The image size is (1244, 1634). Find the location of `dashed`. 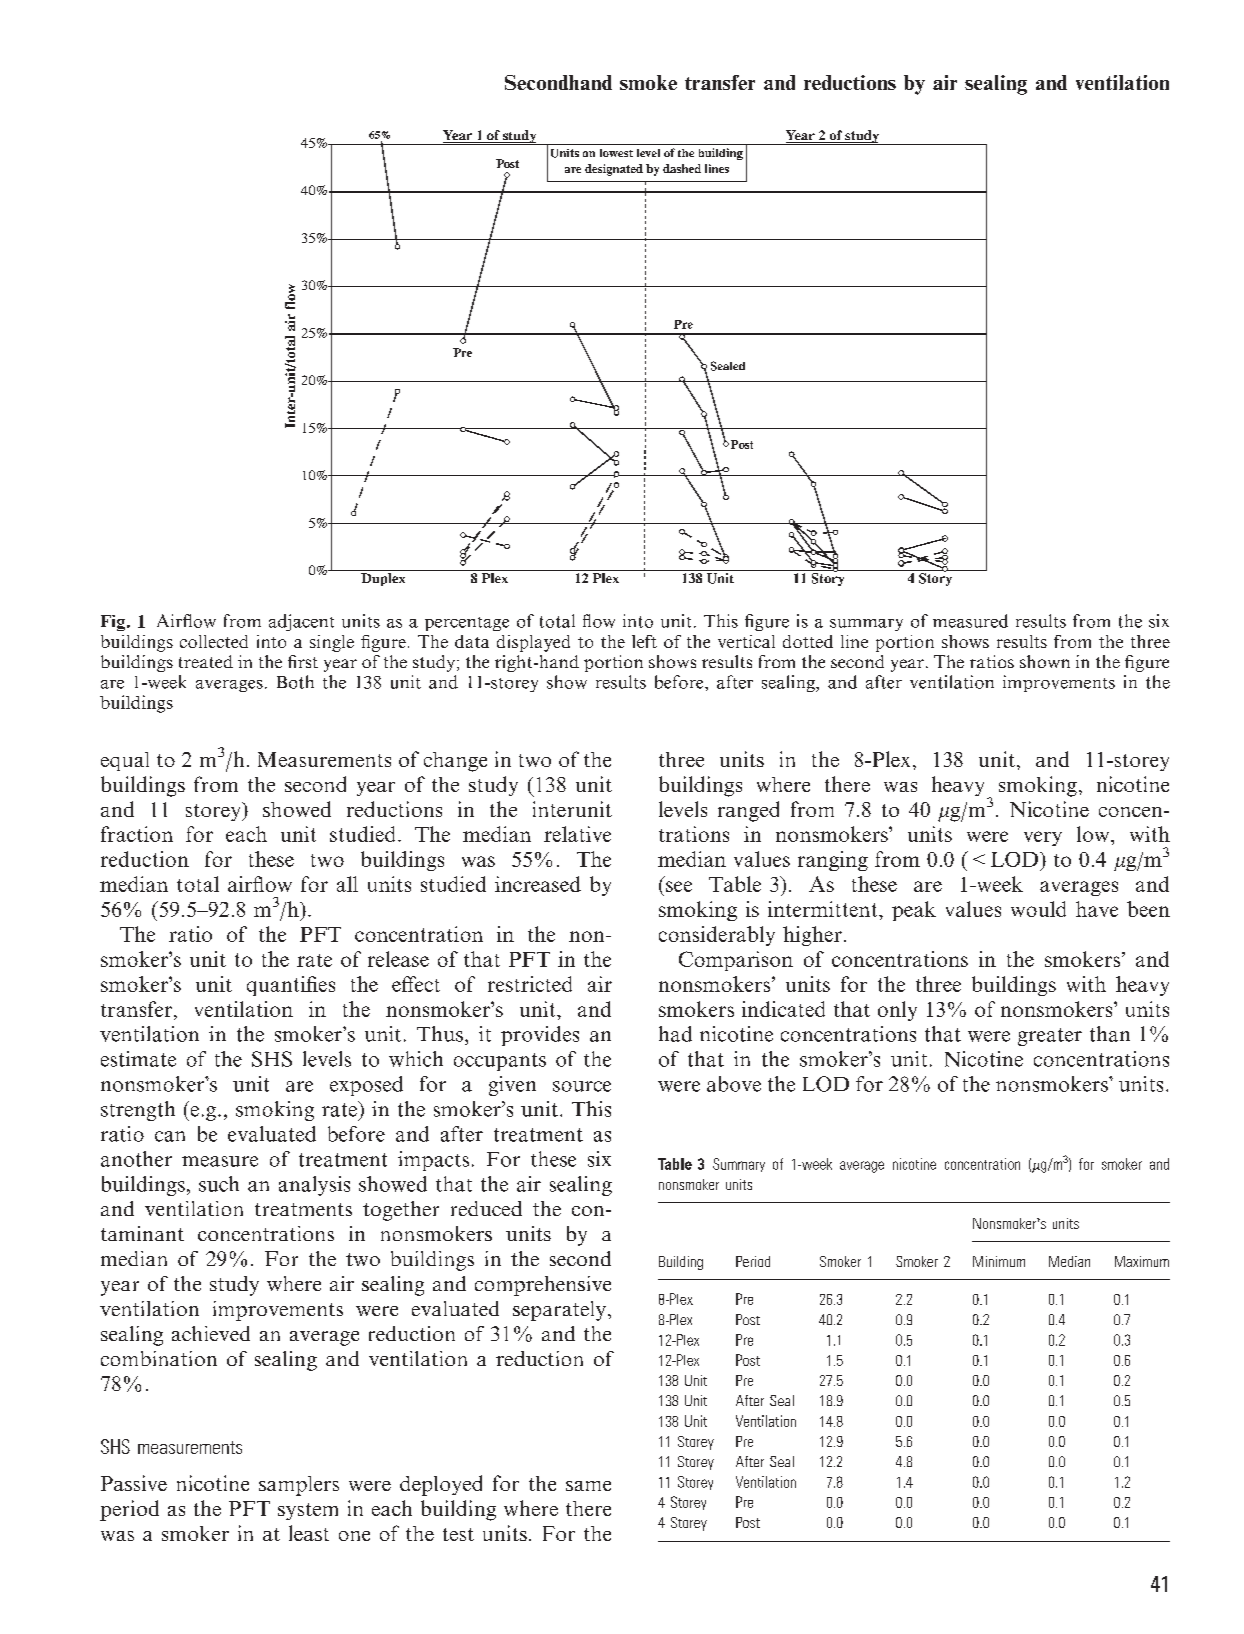

dashed is located at coordinates (682, 168).
